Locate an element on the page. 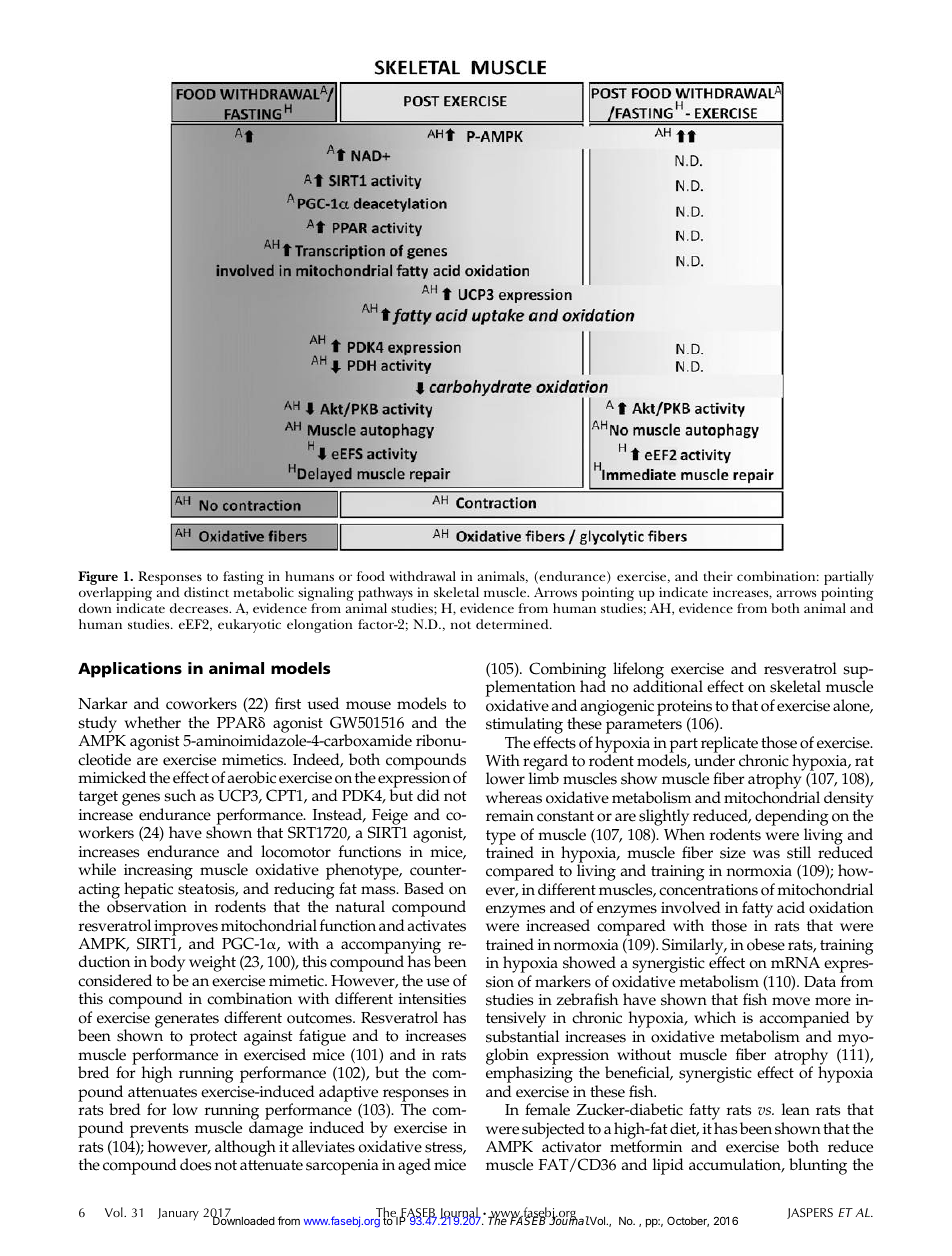 This image has height=1256, width=952. whereas is located at coordinates (514, 797).
